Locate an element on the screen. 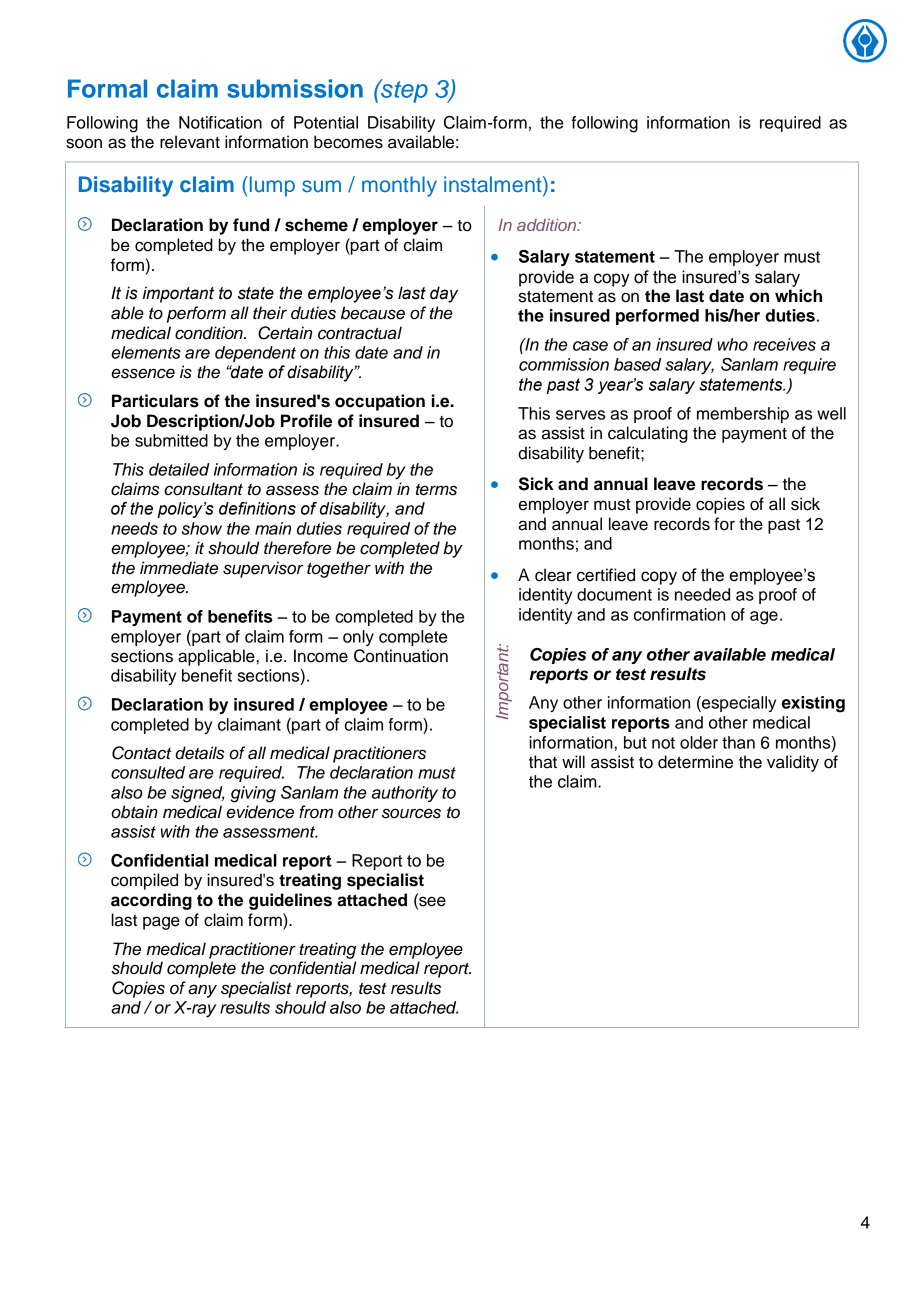 This screenshot has height=1307, width=924. step is located at coordinates (403, 91).
